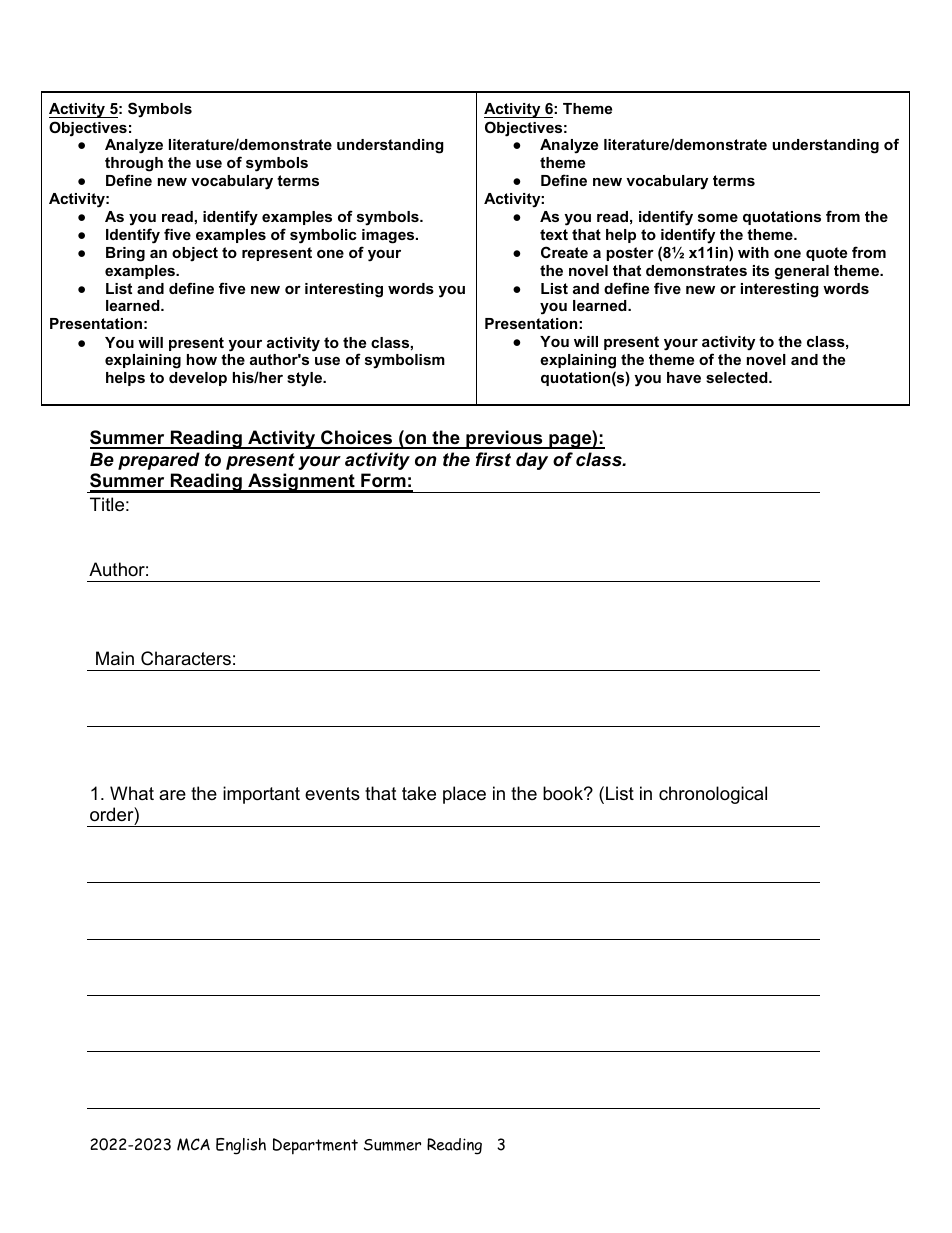 The image size is (952, 1233). Describe the element at coordinates (464, 795) in the screenshot. I see `place` at that location.
